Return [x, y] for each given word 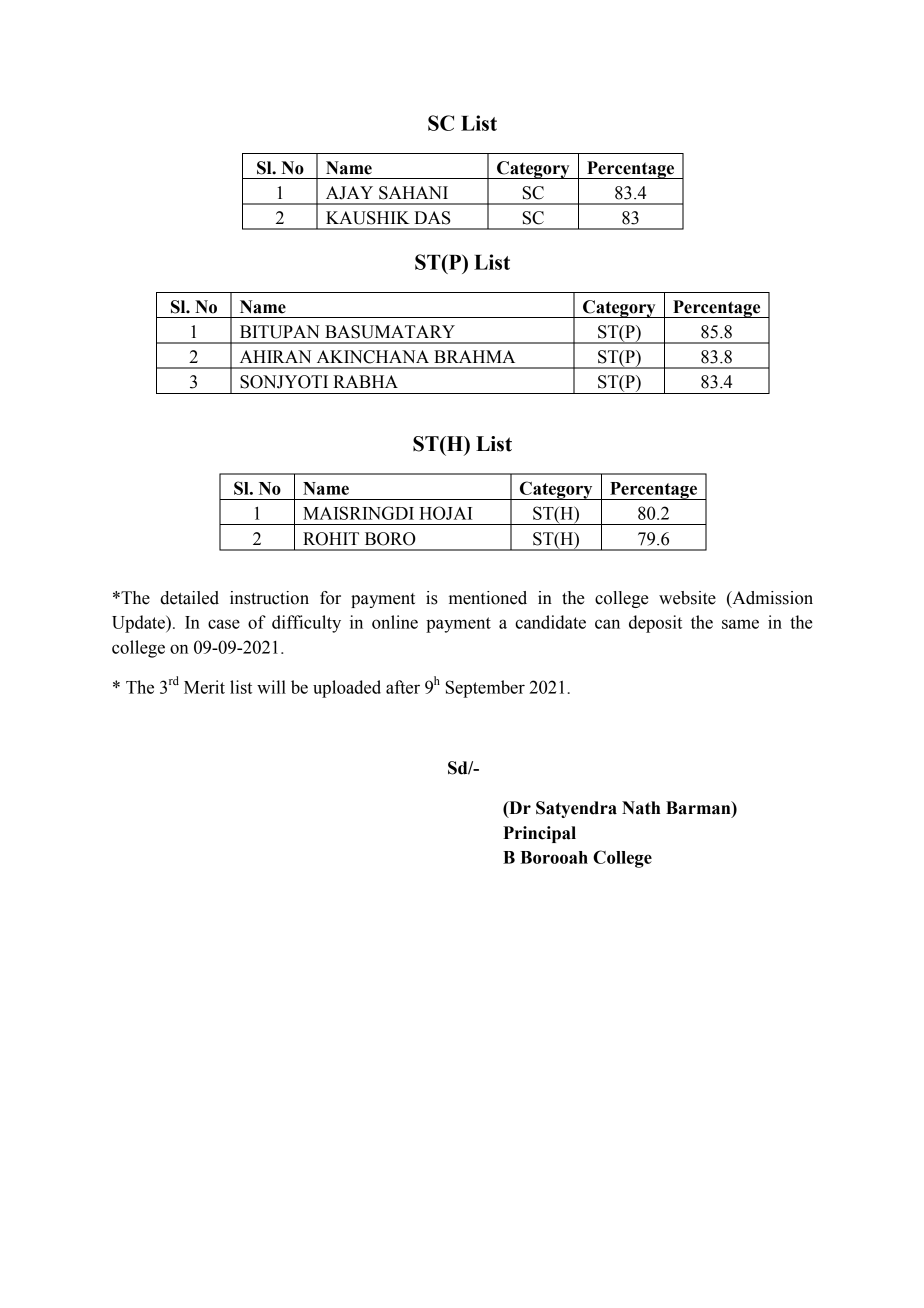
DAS [432, 218]
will [271, 687]
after [403, 687]
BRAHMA [474, 356]
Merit [204, 687]
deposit [655, 624]
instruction [269, 598]
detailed [189, 598]
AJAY [349, 193]
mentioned [488, 598]
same [740, 624]
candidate [550, 622]
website [687, 598]
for [330, 598]
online [395, 622]
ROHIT [331, 539]
